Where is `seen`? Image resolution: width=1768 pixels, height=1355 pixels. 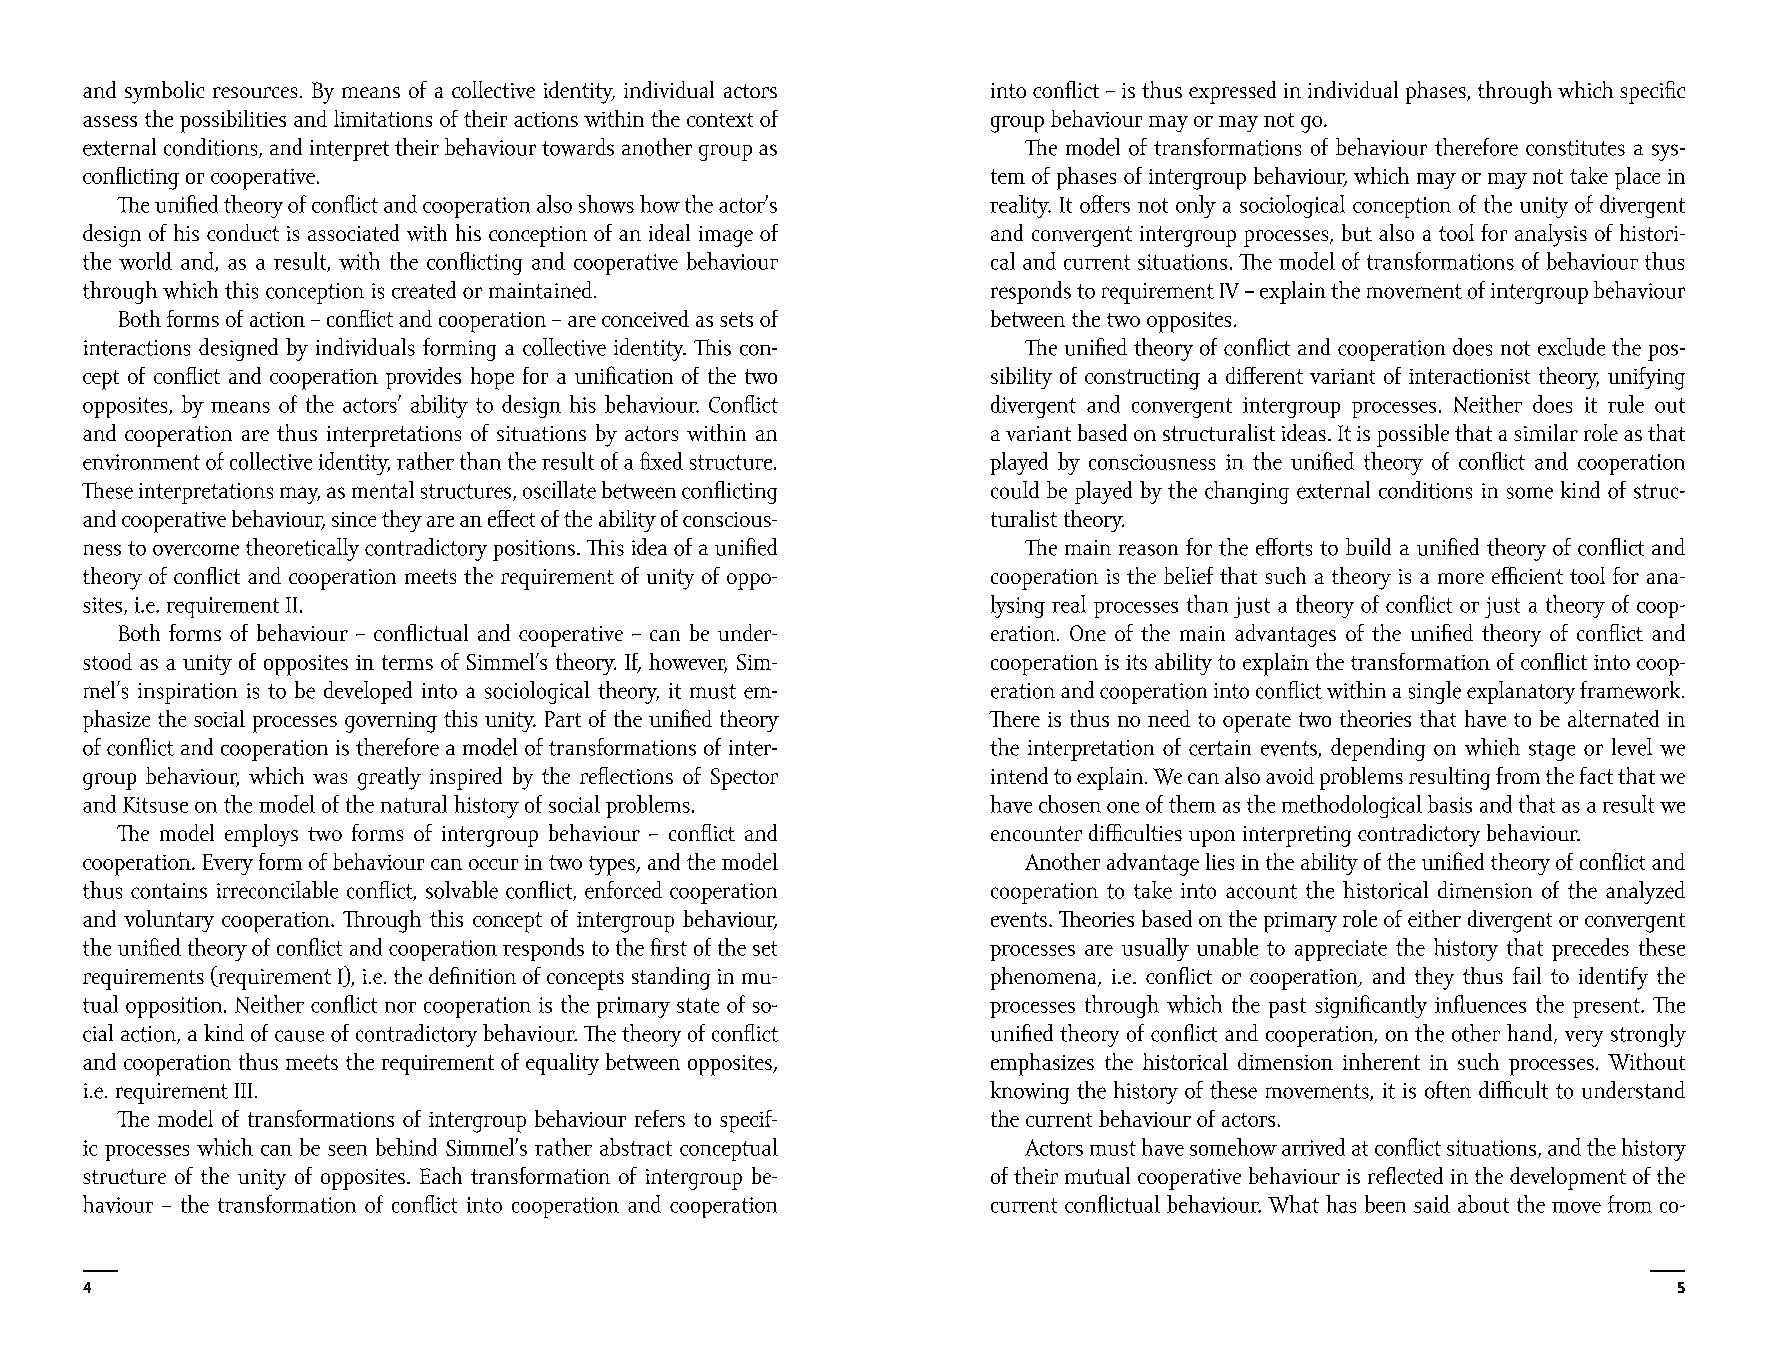 seen is located at coordinates (347, 1150).
